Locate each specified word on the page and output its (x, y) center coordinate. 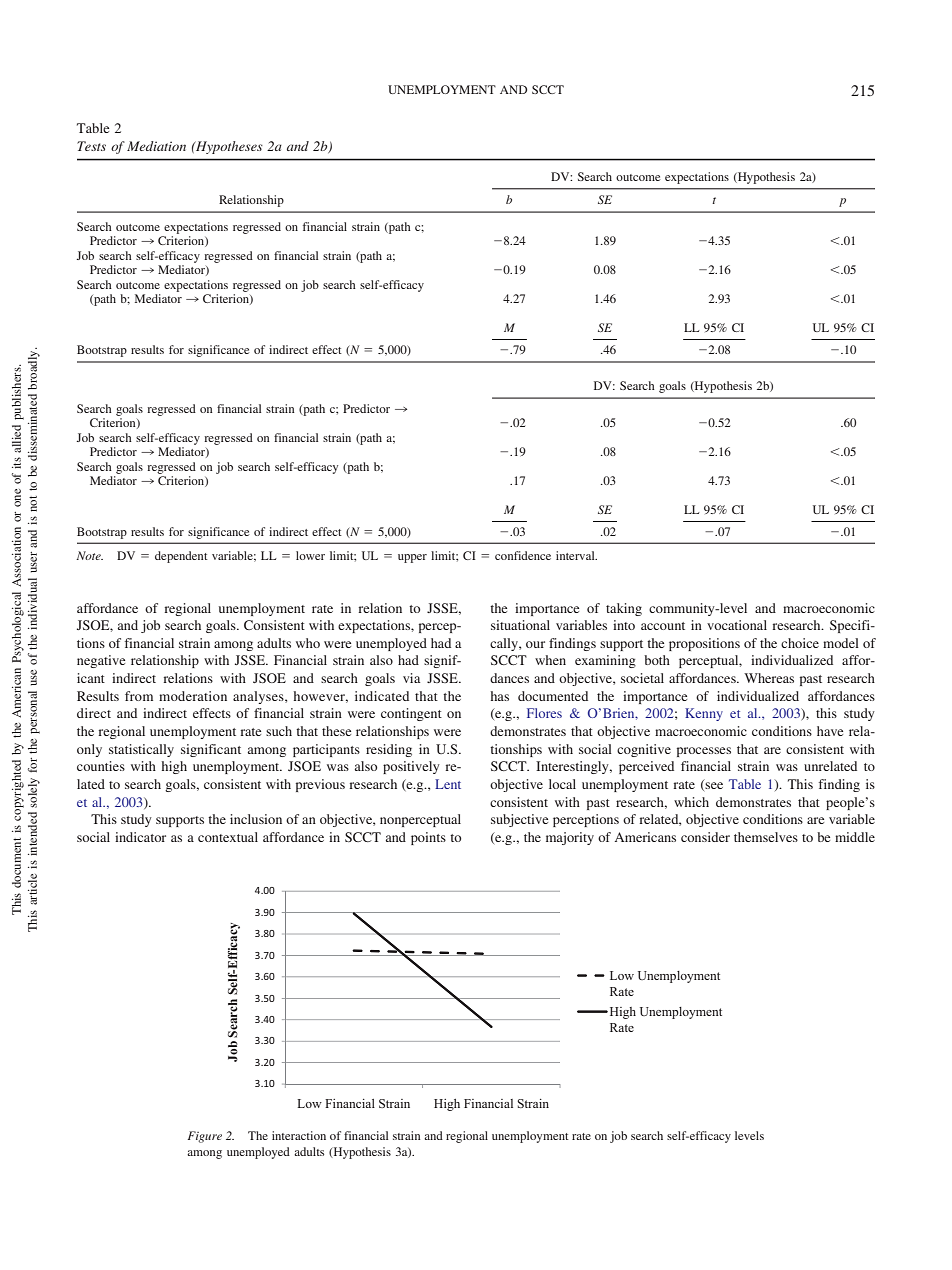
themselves (766, 837)
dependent (181, 557)
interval (576, 555)
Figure (205, 1137)
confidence (523, 555)
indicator (140, 837)
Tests (91, 146)
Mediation (156, 146)
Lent (448, 784)
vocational (737, 625)
